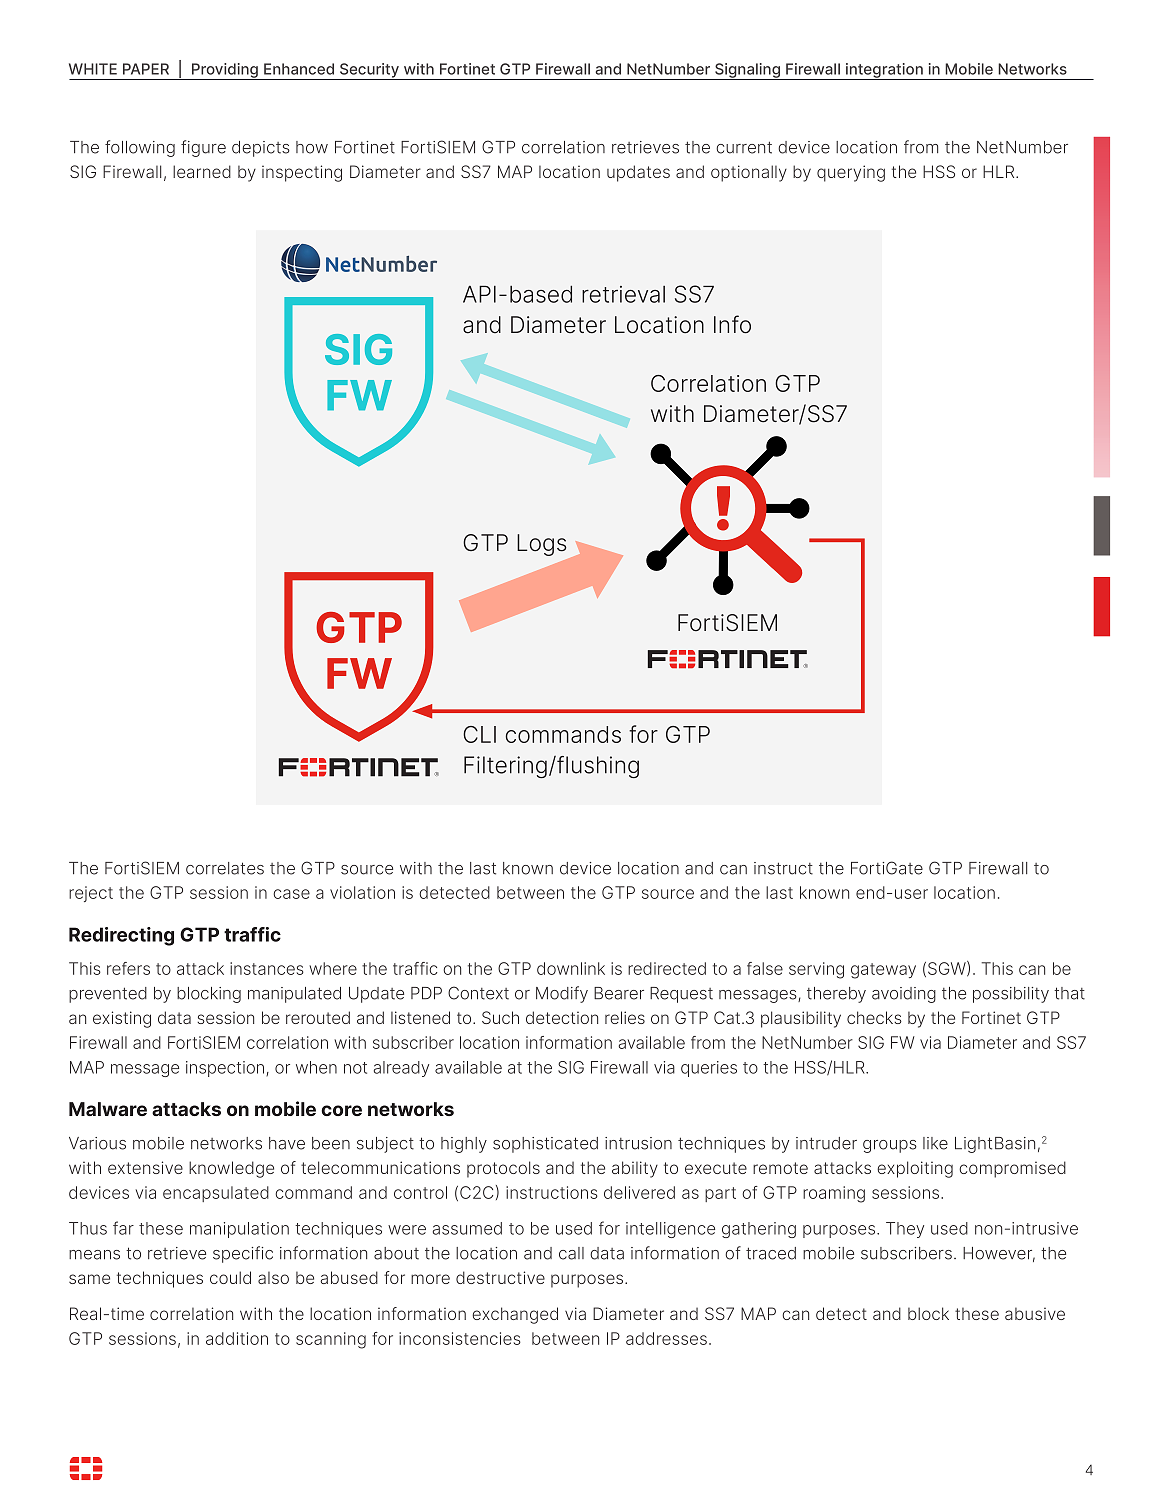  I want to click on exchanged, so click(515, 1315).
